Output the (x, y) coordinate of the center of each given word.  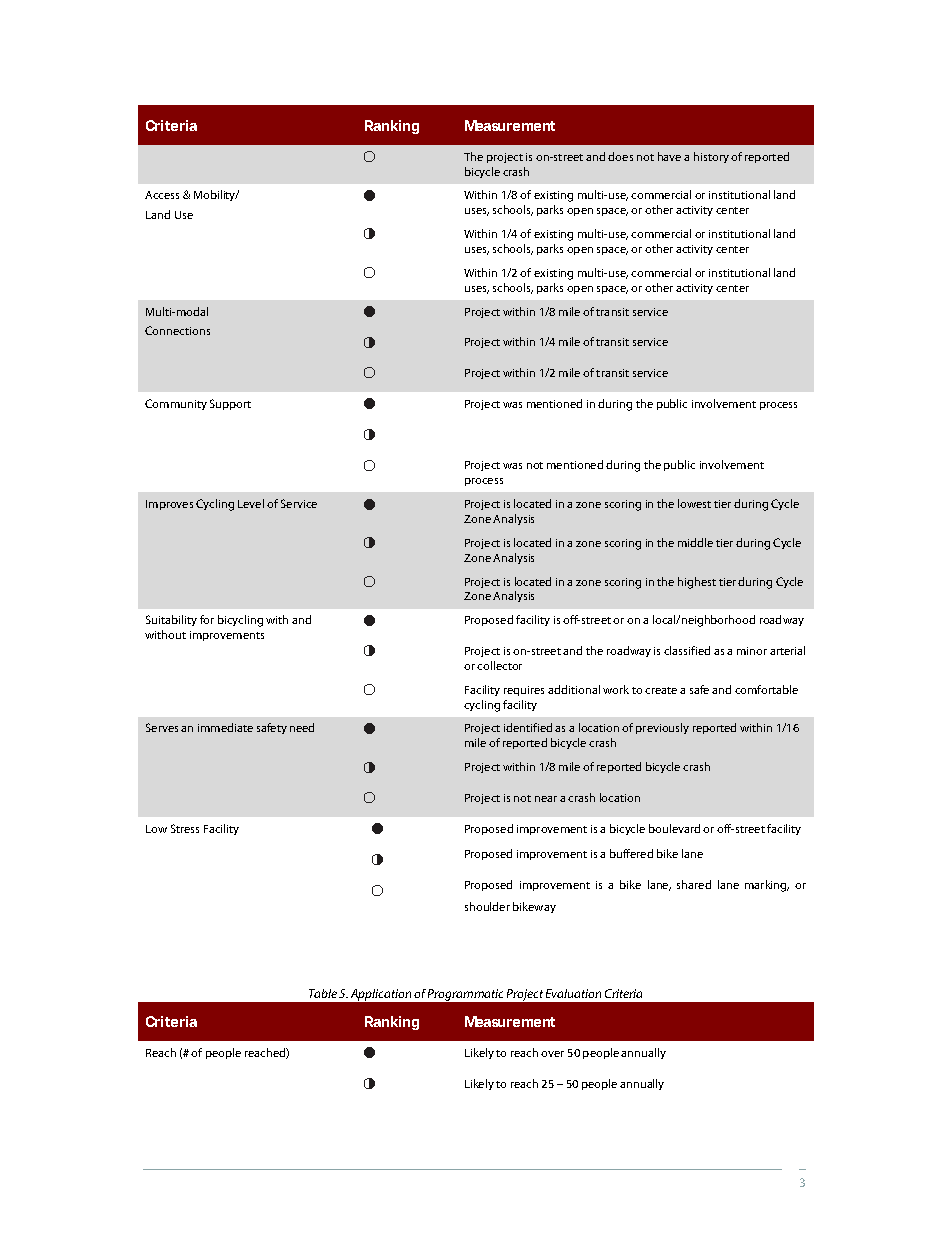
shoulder (487, 906)
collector (499, 665)
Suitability (171, 620)
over (552, 1054)
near (546, 799)
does (620, 156)
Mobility (216, 195)
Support (230, 404)
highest (697, 583)
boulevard (674, 828)
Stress (185, 828)
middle (695, 542)
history (711, 157)
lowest (694, 503)
